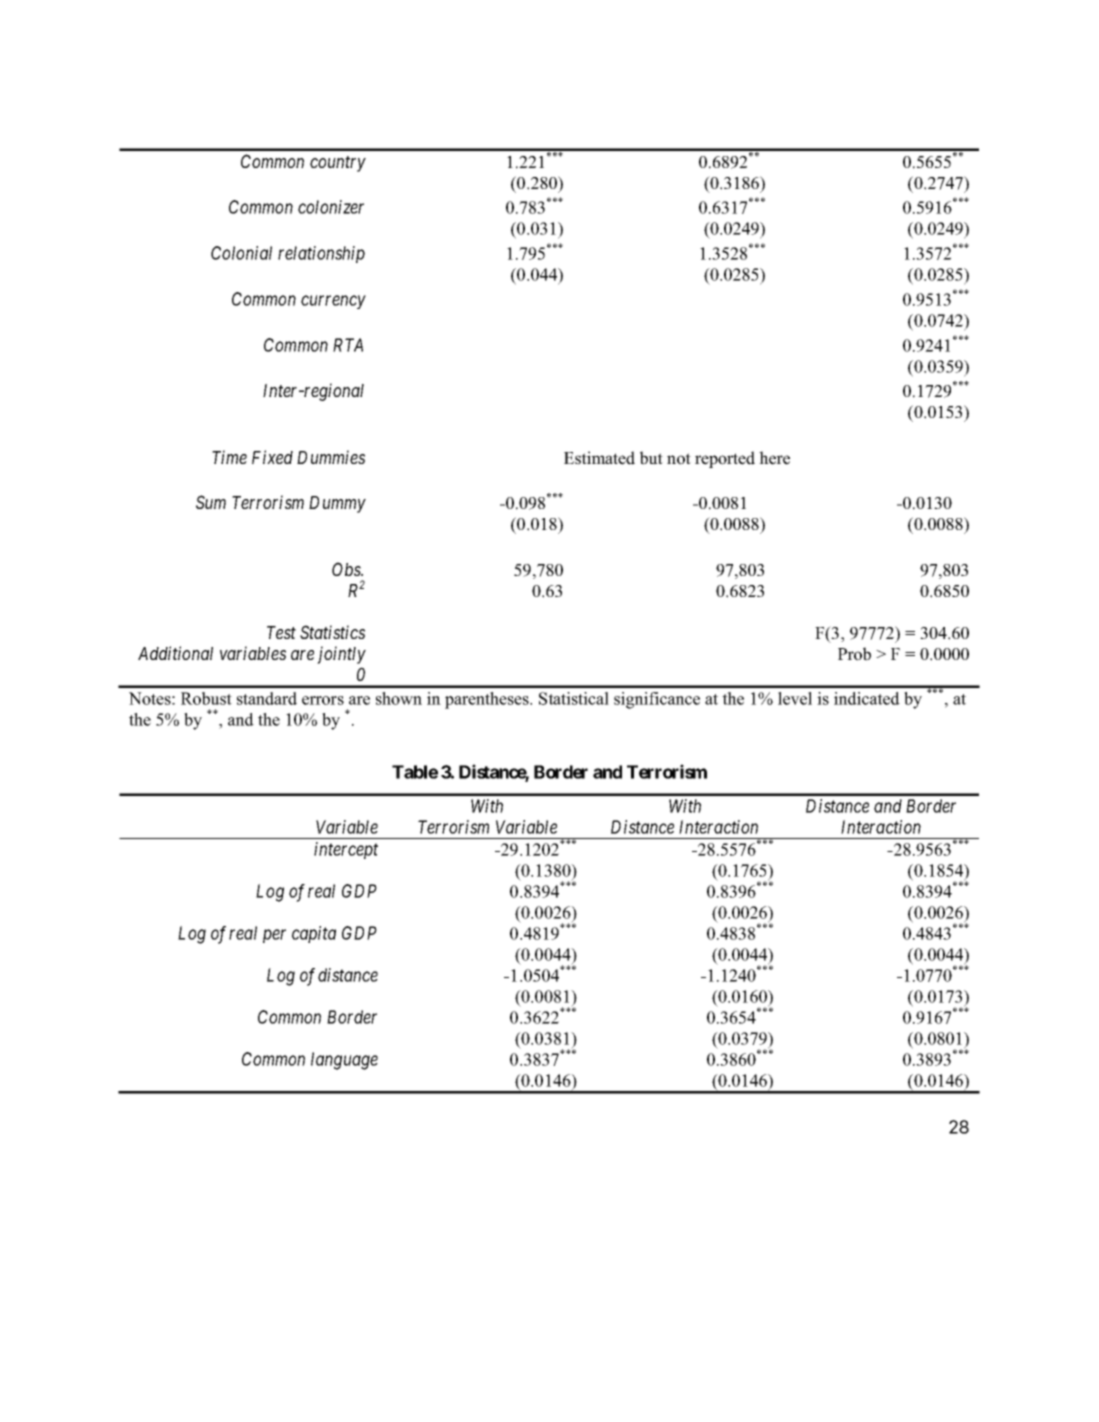 The width and height of the screenshot is (1099, 1422). Describe the element at coordinates (314, 934) in the screenshot. I see `capita` at that location.
